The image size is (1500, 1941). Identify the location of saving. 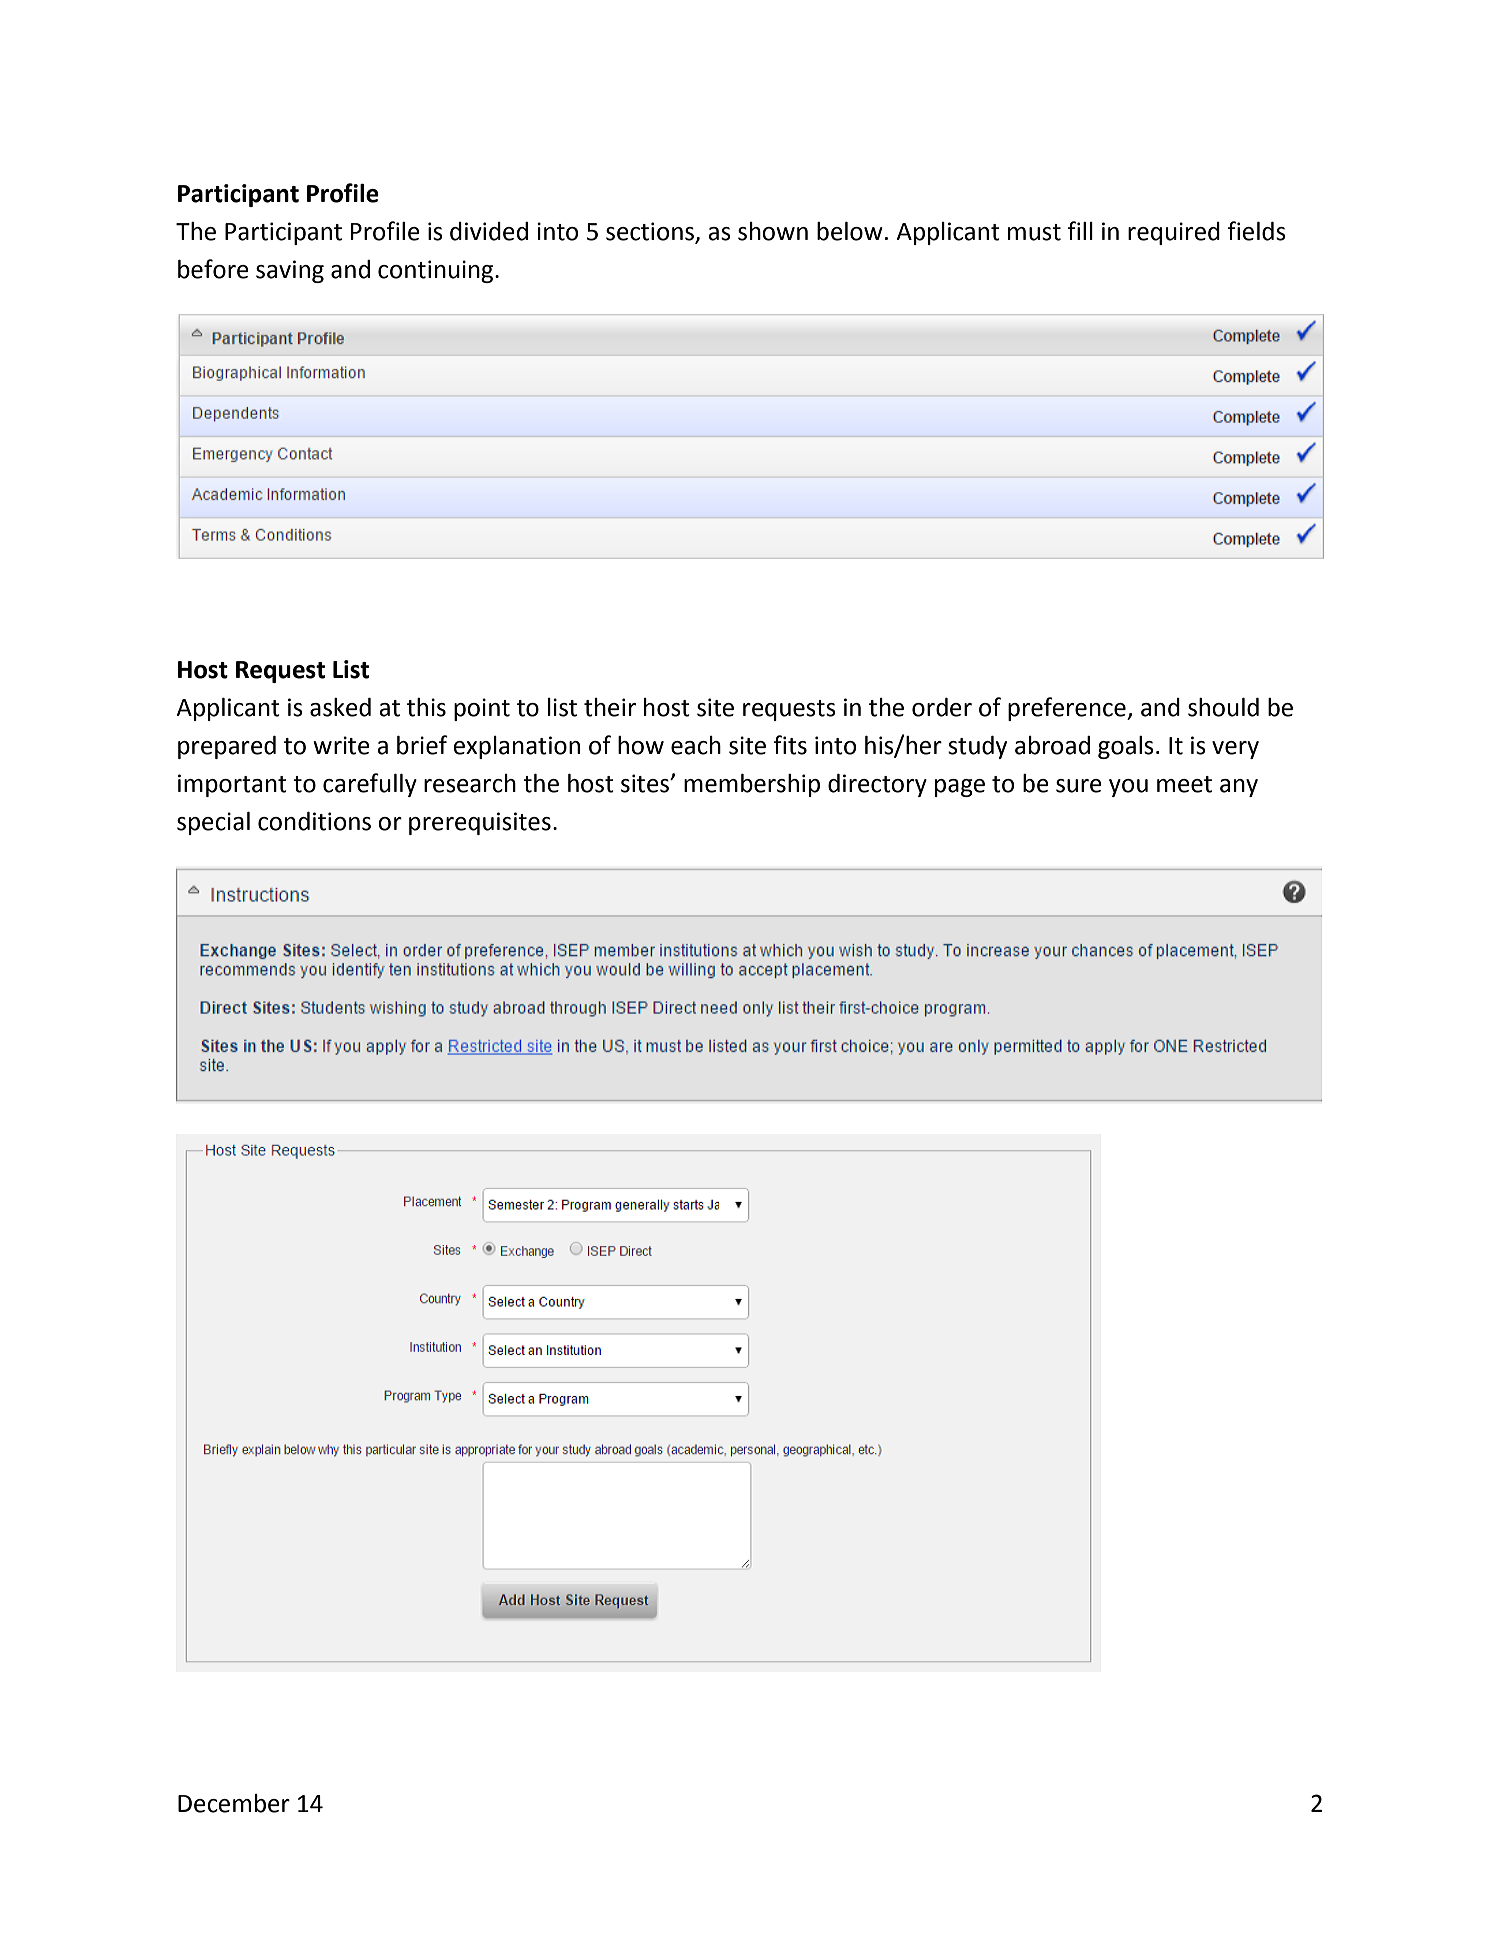
(290, 271).
